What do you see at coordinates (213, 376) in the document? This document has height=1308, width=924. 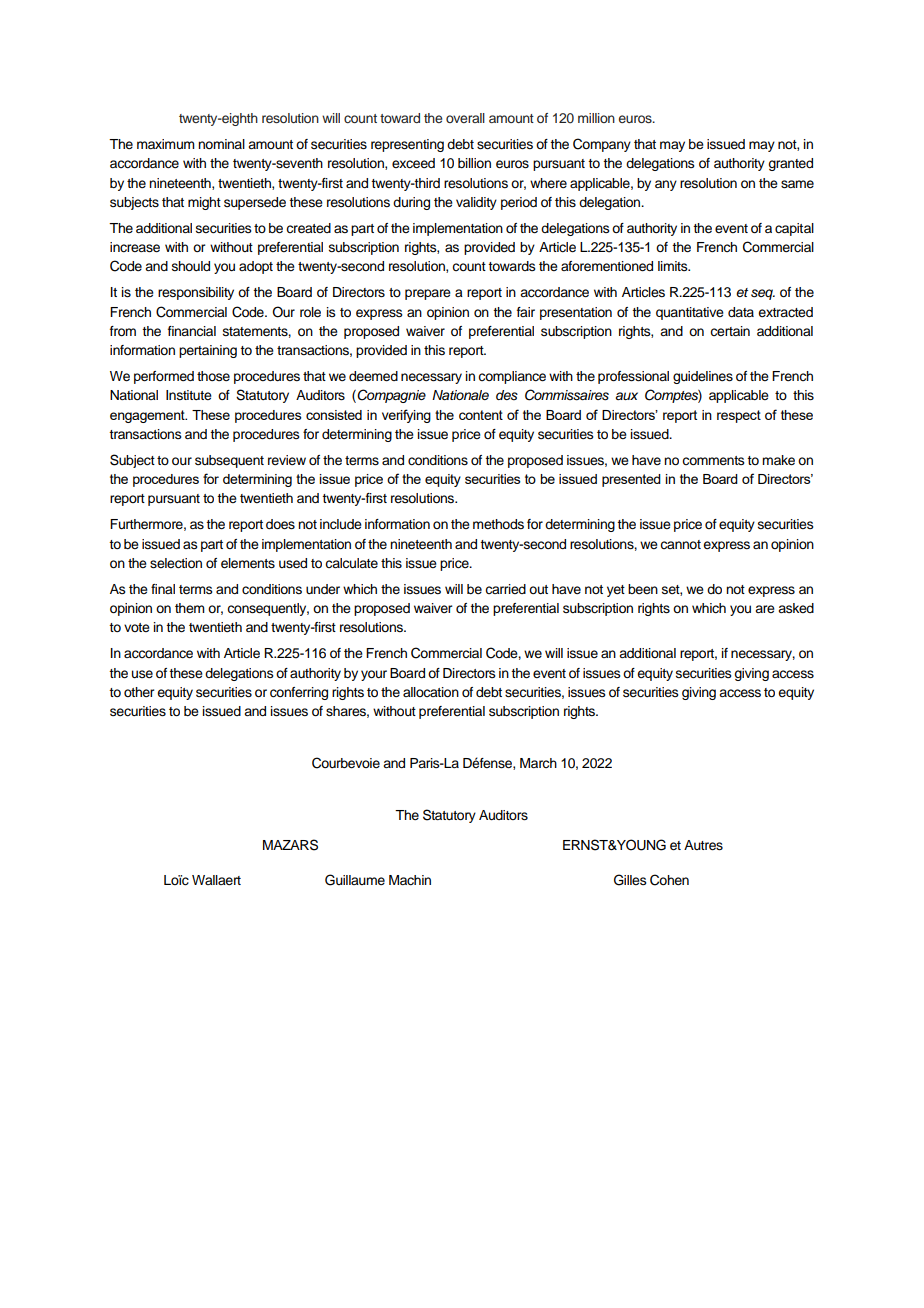 I see `those` at bounding box center [213, 376].
